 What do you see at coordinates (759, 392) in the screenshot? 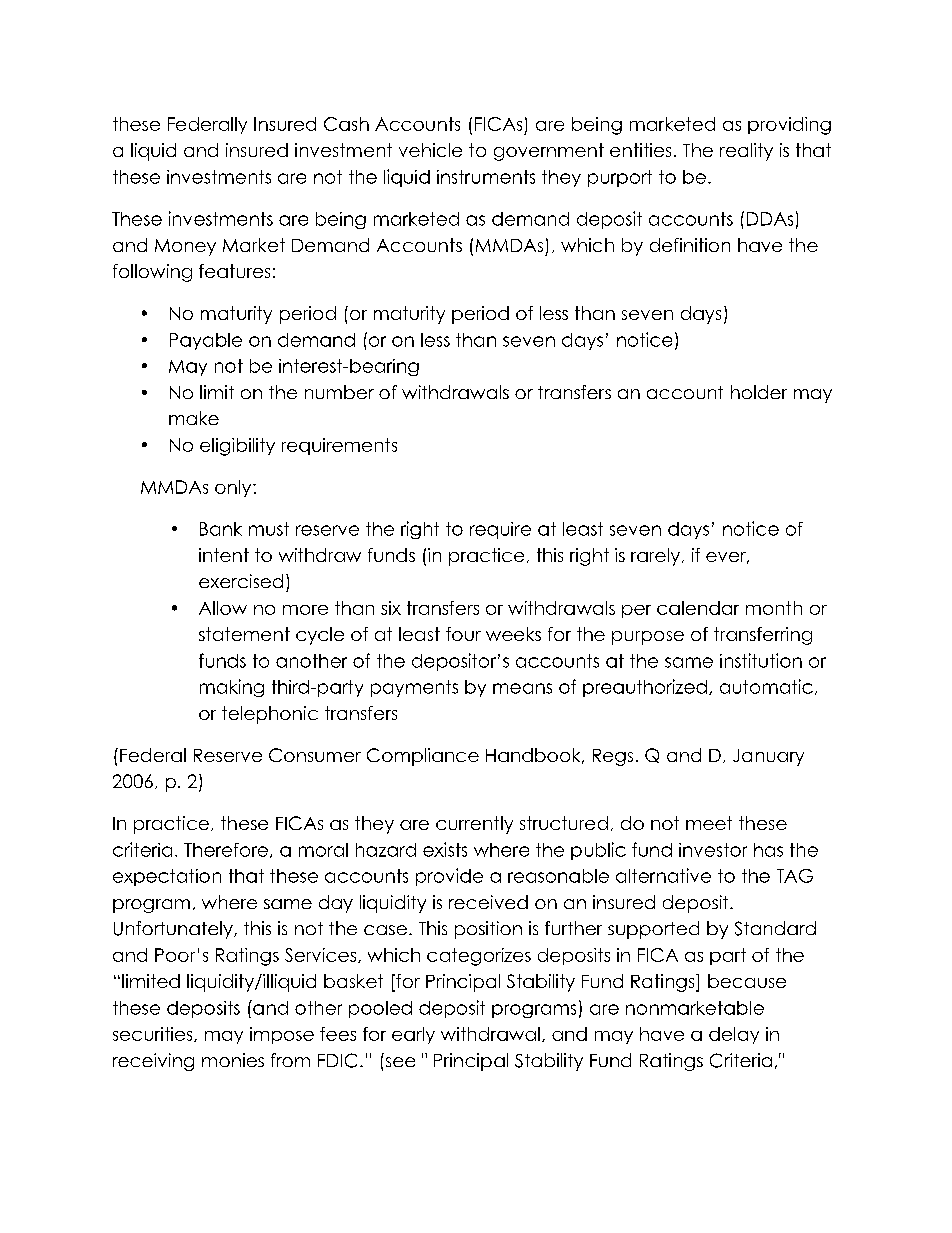
I see `holder` at bounding box center [759, 392].
